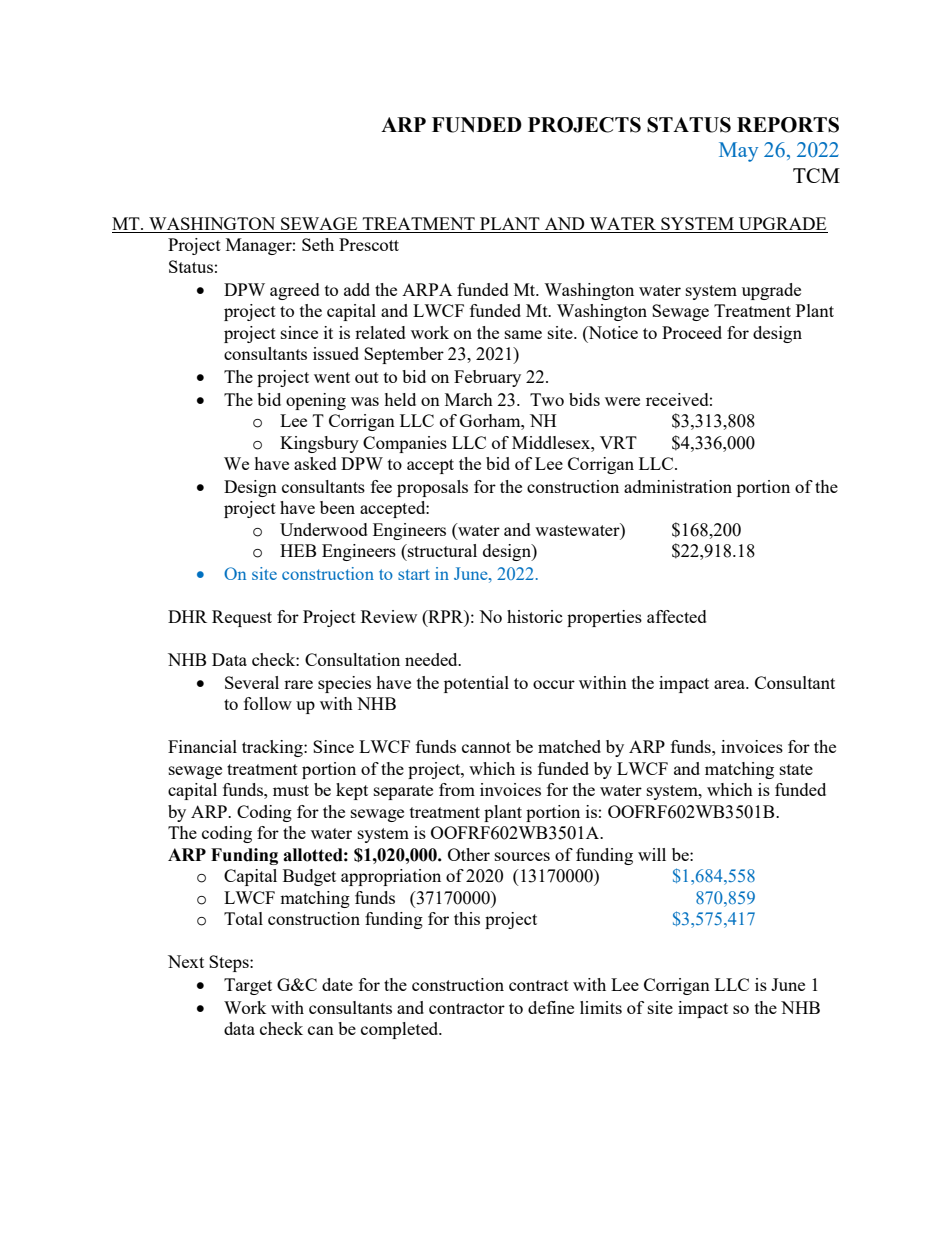 This screenshot has width=952, height=1233. Describe the element at coordinates (534, 616) in the screenshot. I see `historic` at that location.
